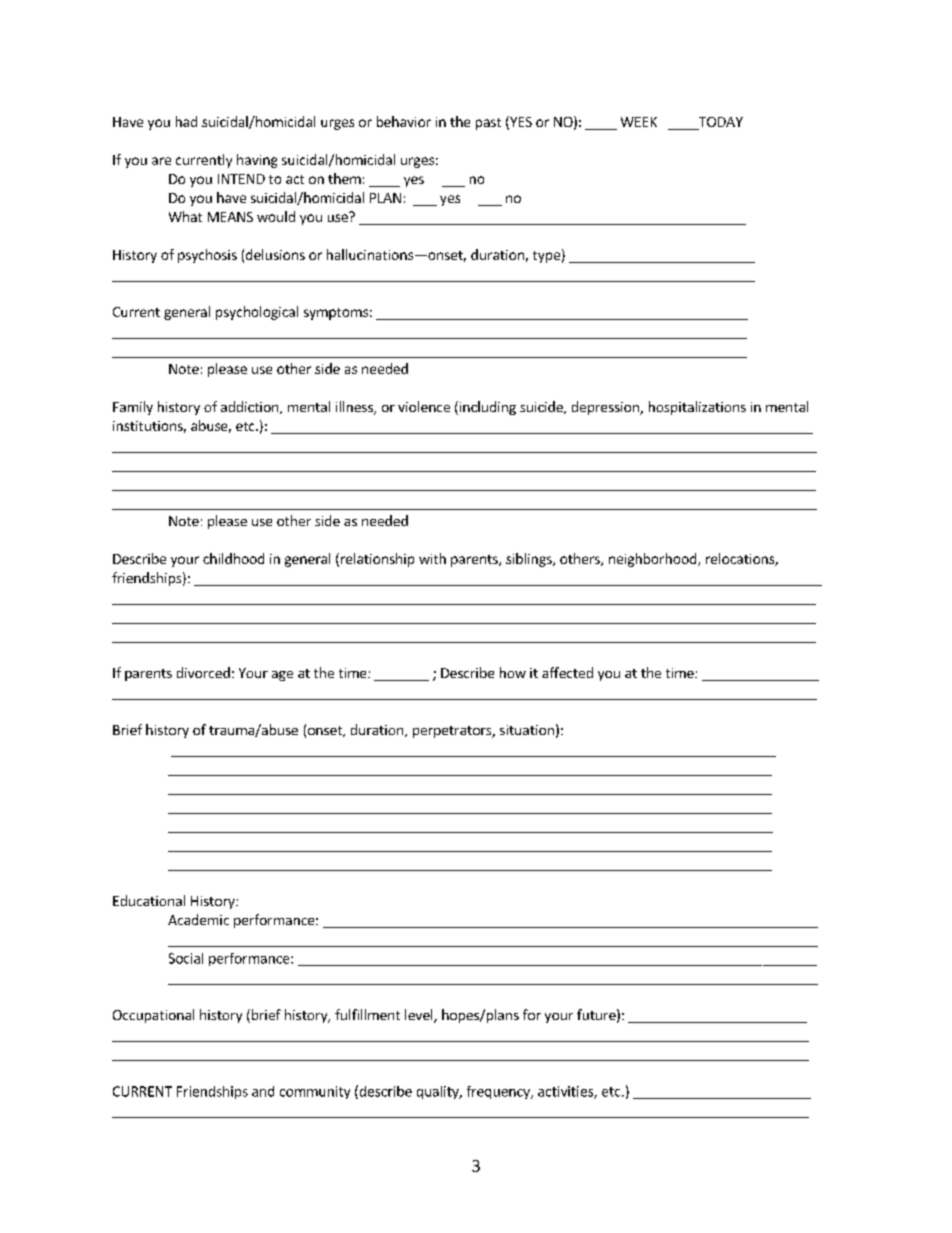 The width and height of the screenshot is (952, 1233). What do you see at coordinates (263, 1091) in the screenshot?
I see `and` at bounding box center [263, 1091].
